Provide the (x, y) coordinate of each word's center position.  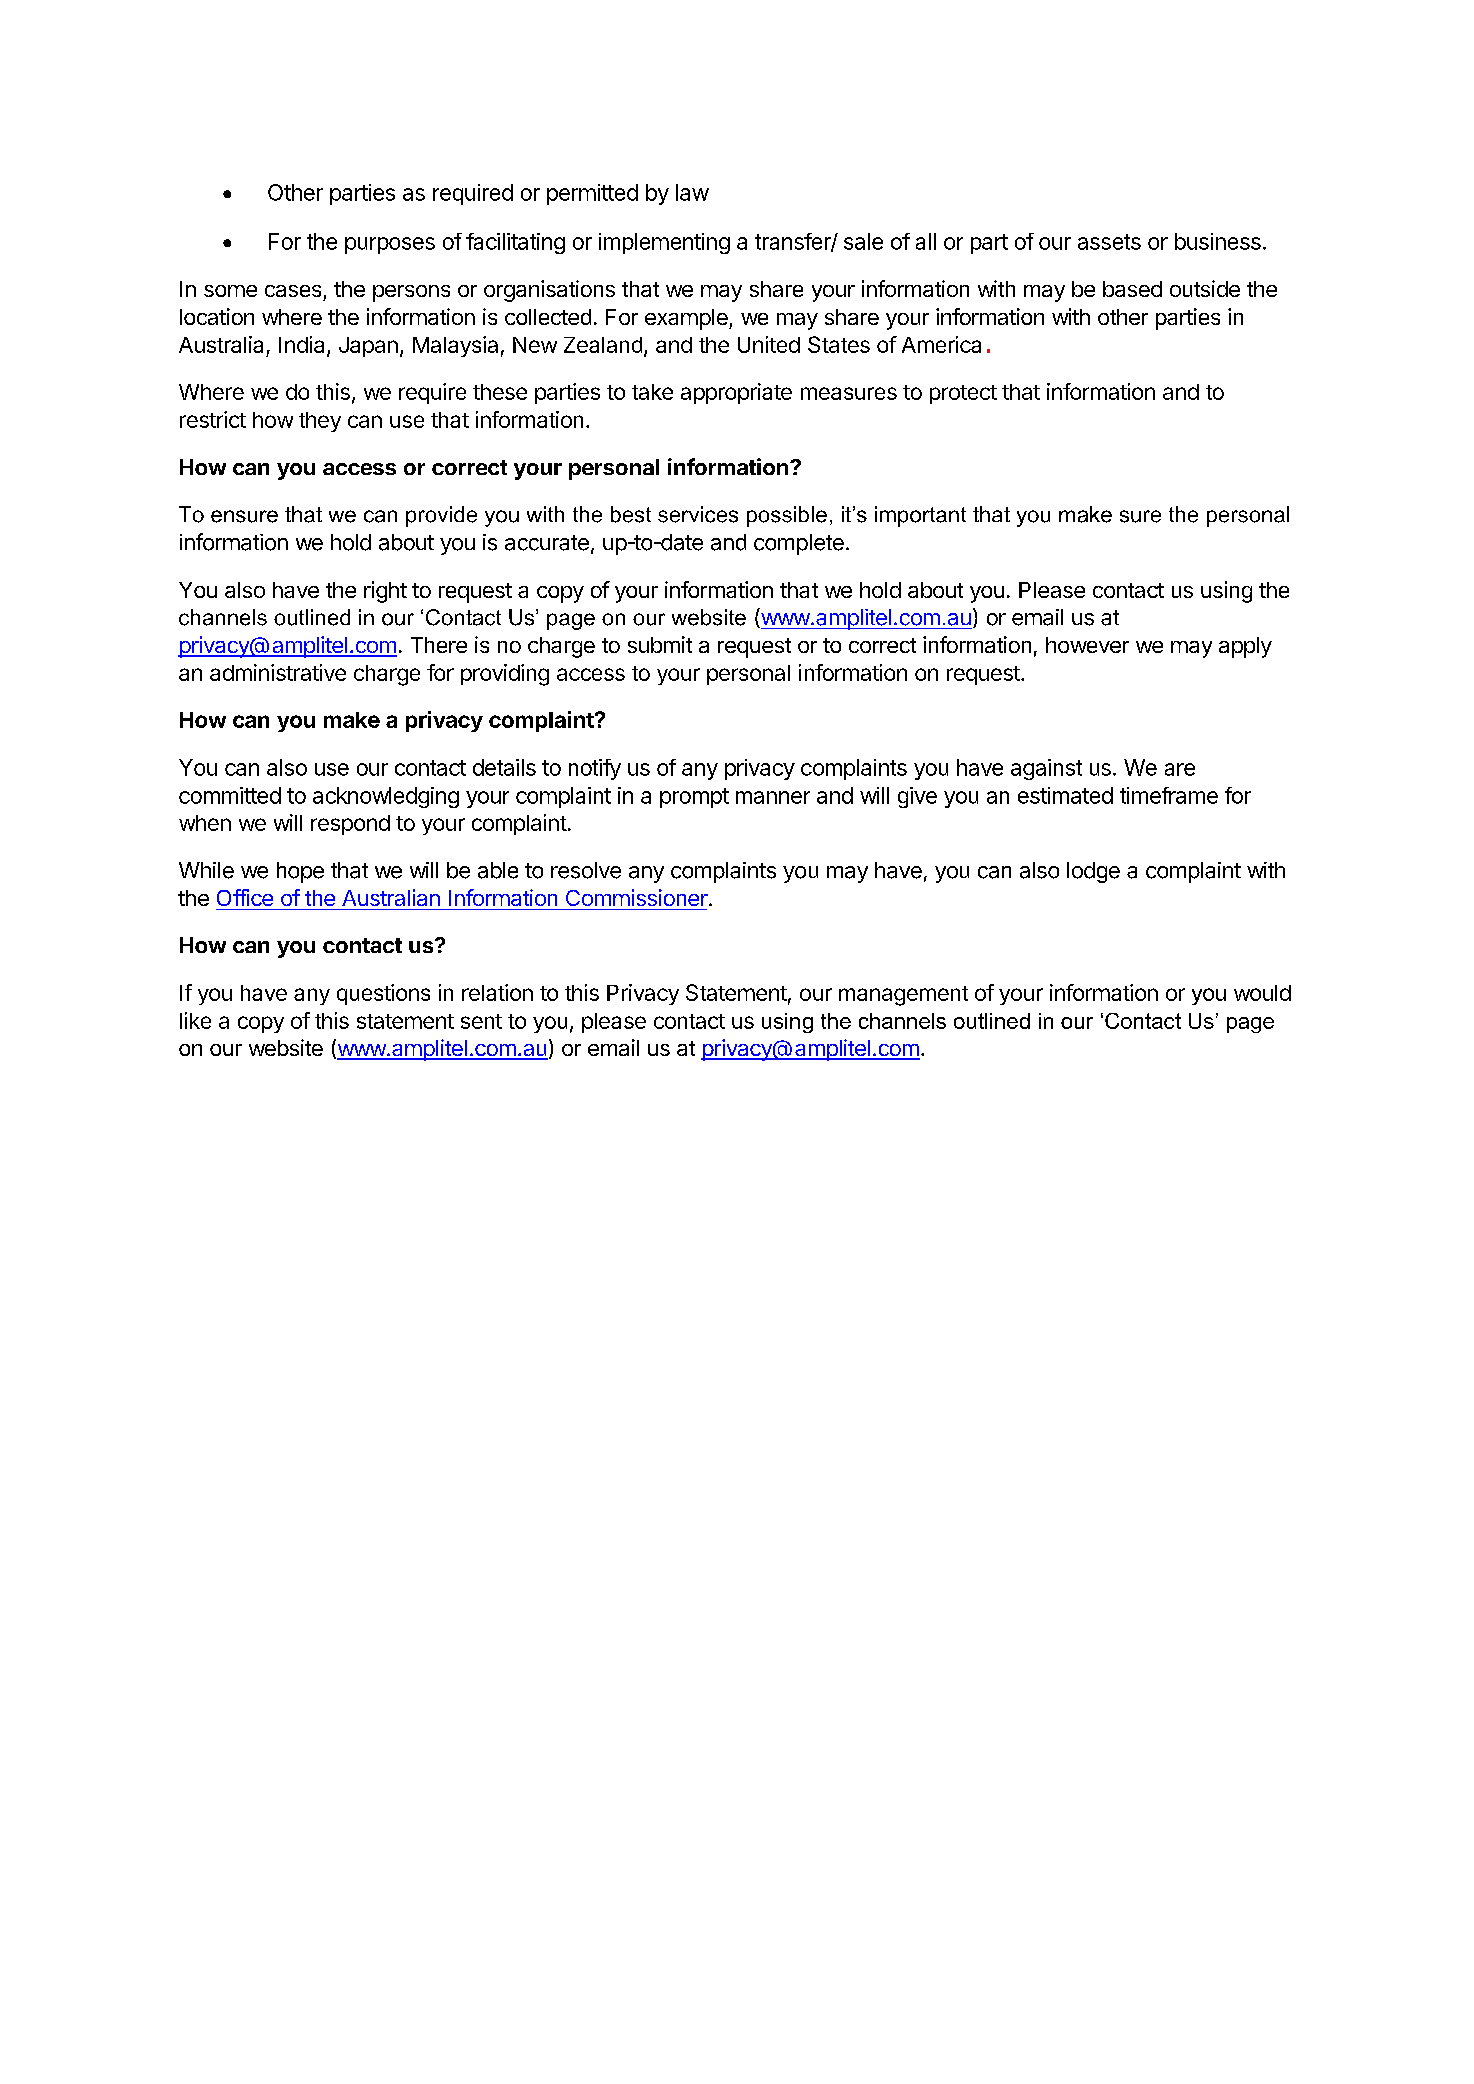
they (320, 422)
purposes (390, 245)
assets (1109, 242)
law (692, 192)
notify (595, 769)
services (698, 514)
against (1046, 769)
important (920, 516)
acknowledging (386, 797)
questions (383, 994)
